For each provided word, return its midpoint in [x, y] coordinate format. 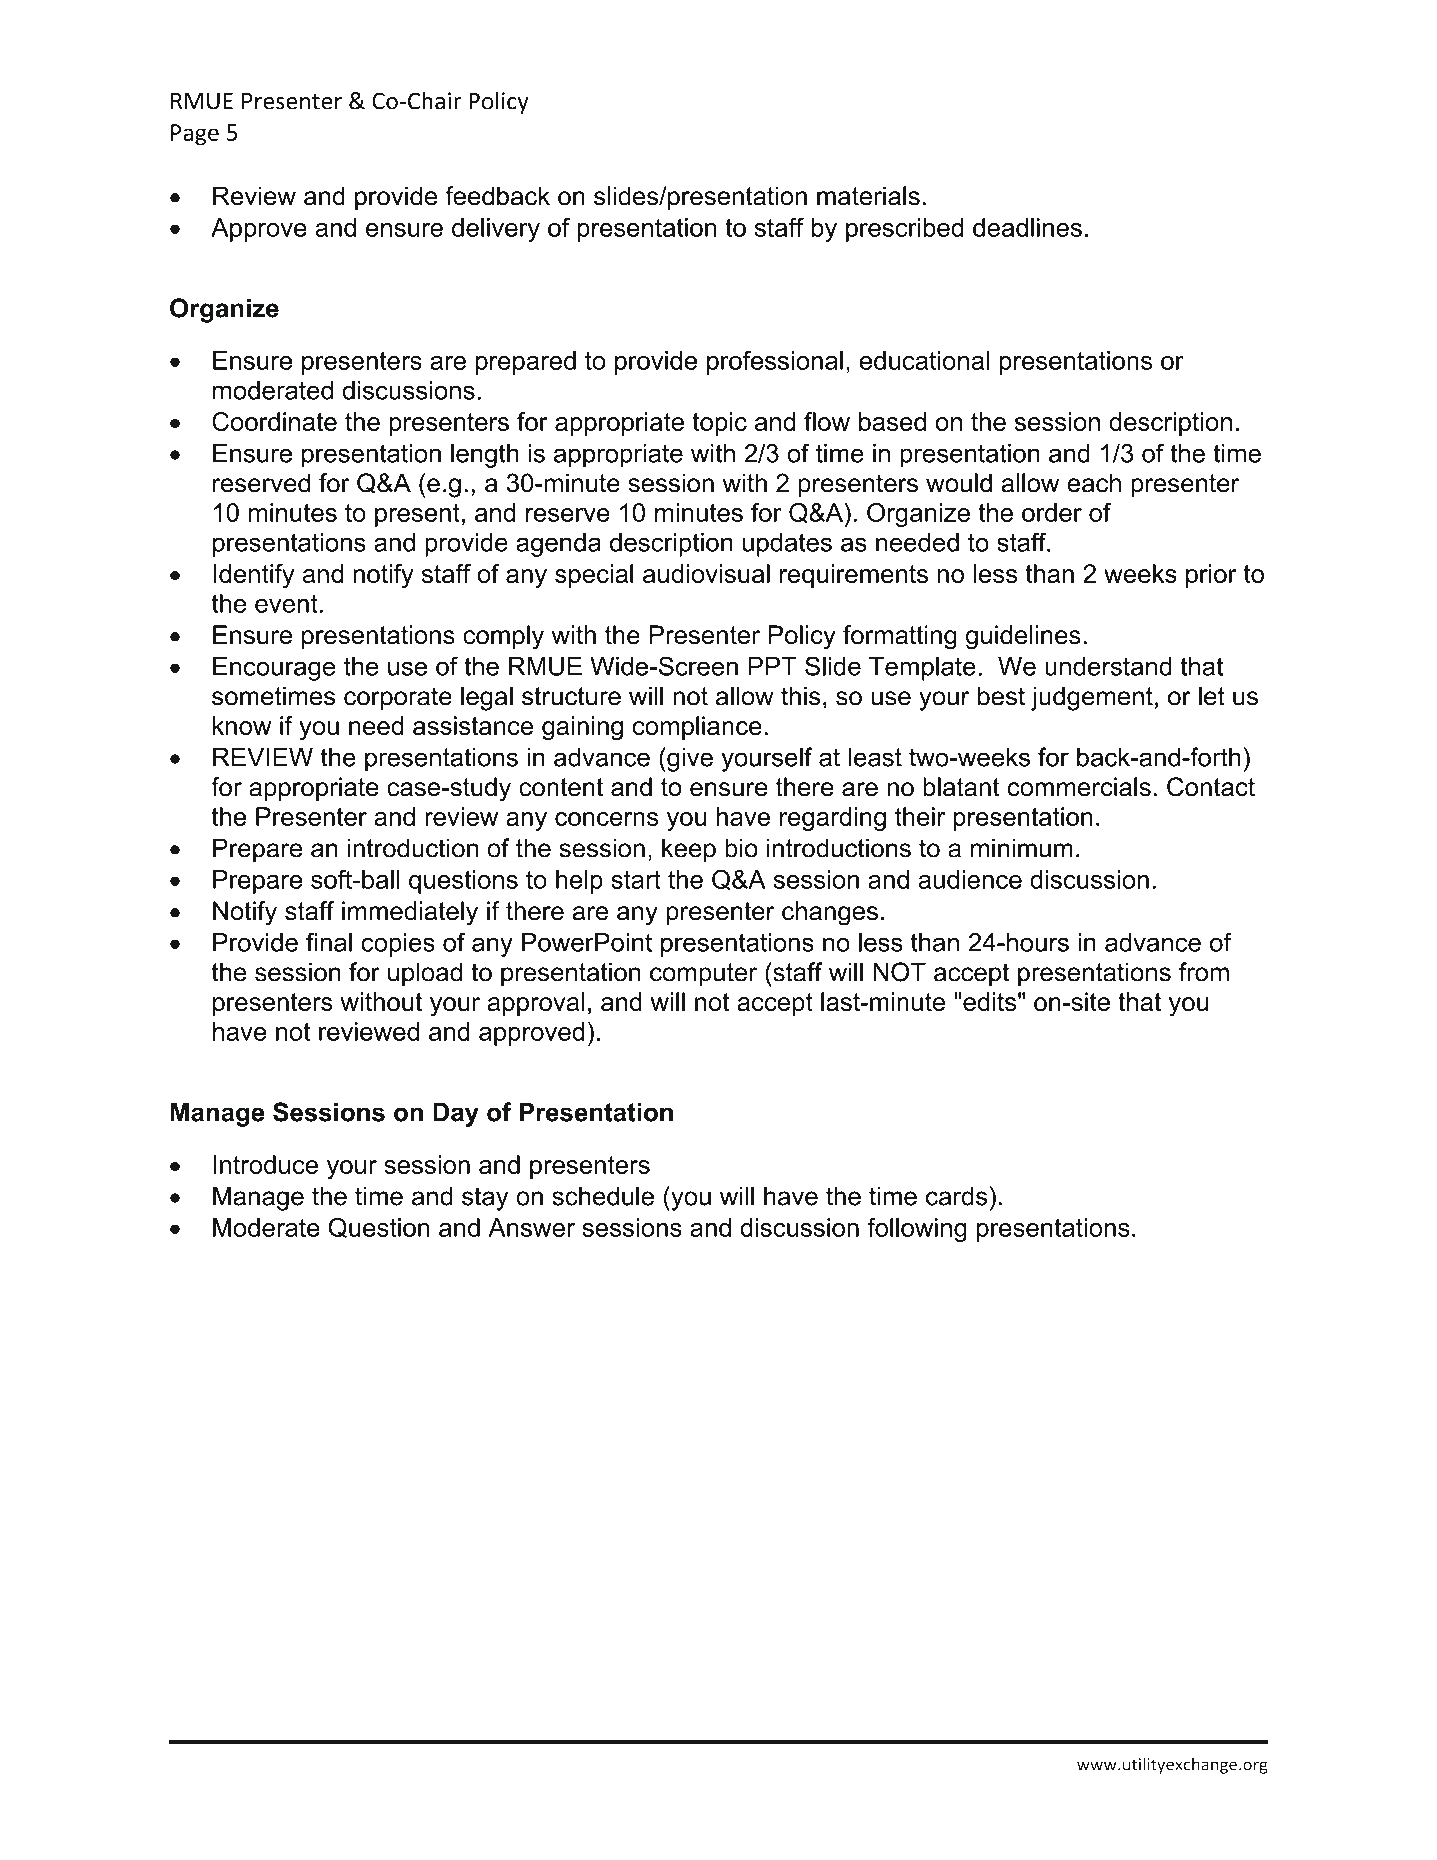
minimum [1022, 848]
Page [195, 135]
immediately [410, 913]
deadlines [1027, 227]
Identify [253, 576]
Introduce [265, 1164]
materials [868, 196]
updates [787, 545]
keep [689, 850]
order [1052, 512]
